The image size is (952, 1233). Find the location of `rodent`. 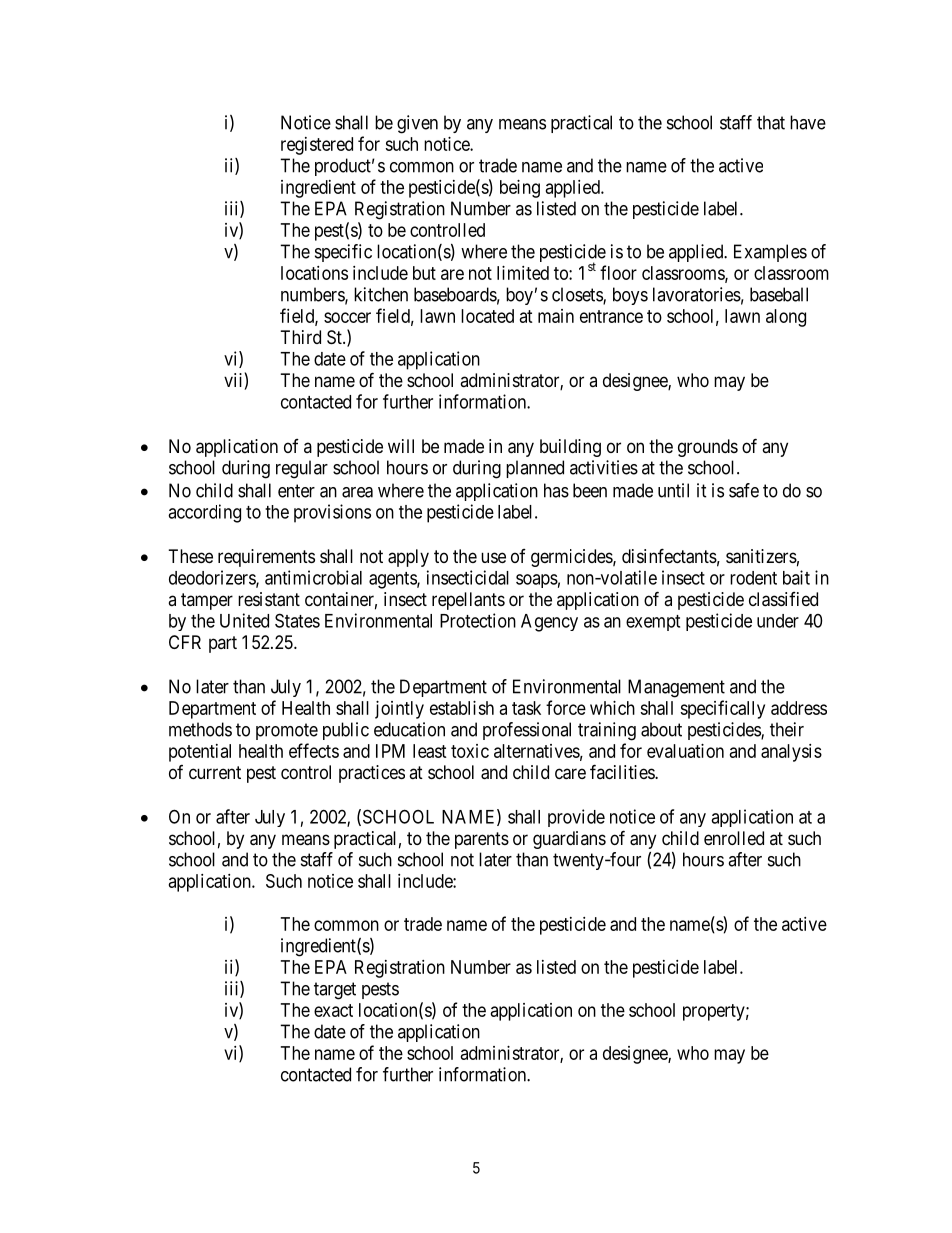

rodent is located at coordinates (753, 578).
